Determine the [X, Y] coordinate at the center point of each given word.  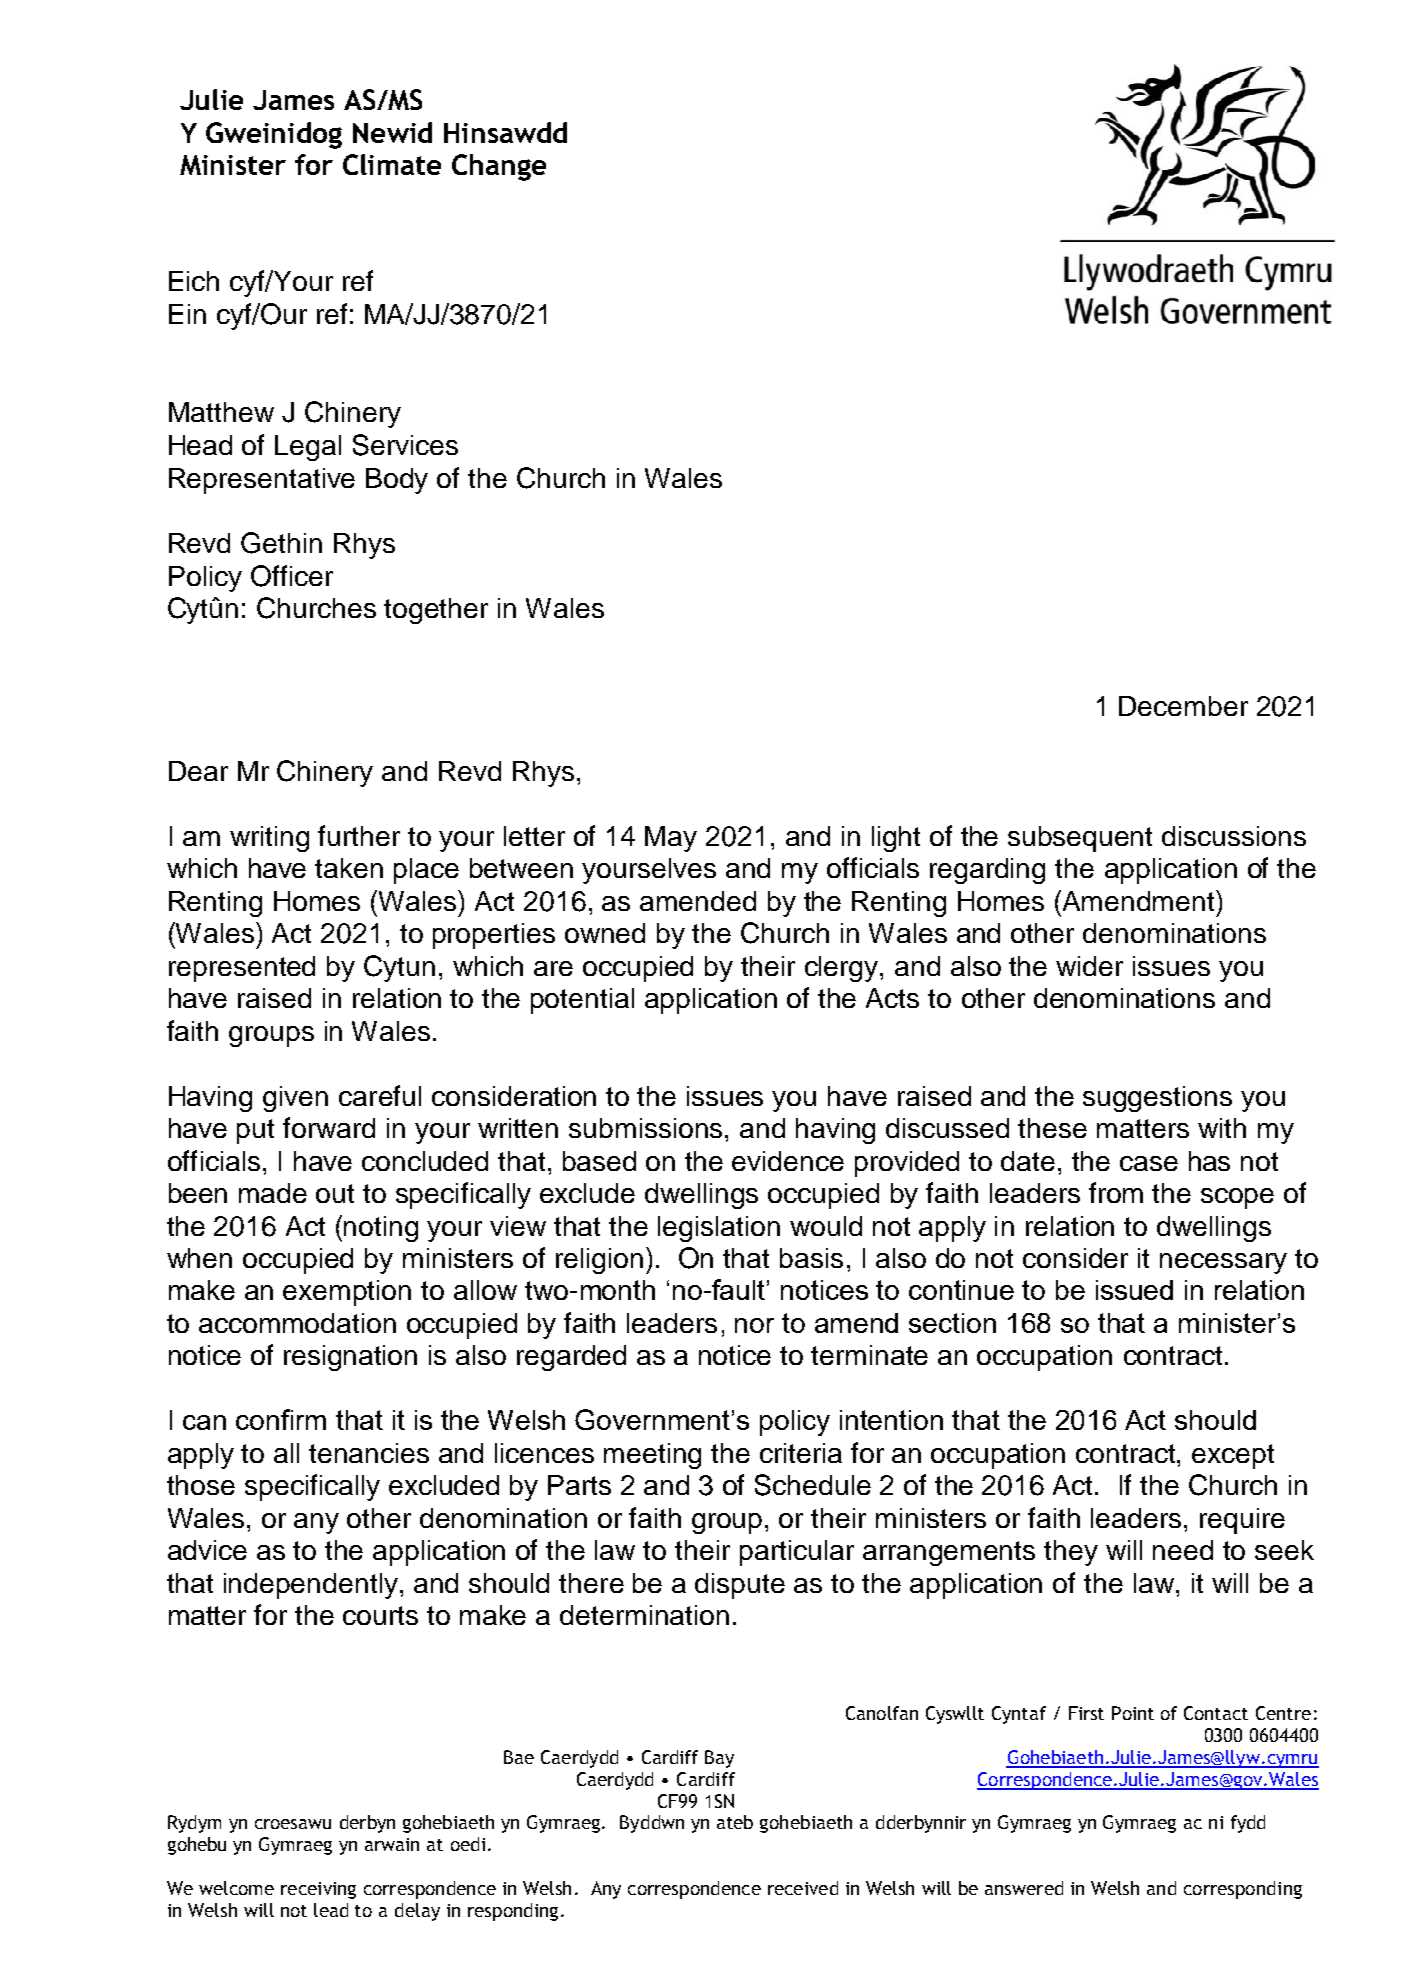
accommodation [297, 1323]
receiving [318, 1890]
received [803, 1888]
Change [499, 167]
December [1183, 706]
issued [1134, 1290]
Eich [194, 281]
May [671, 839]
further [359, 835]
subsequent [1080, 839]
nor [754, 1325]
